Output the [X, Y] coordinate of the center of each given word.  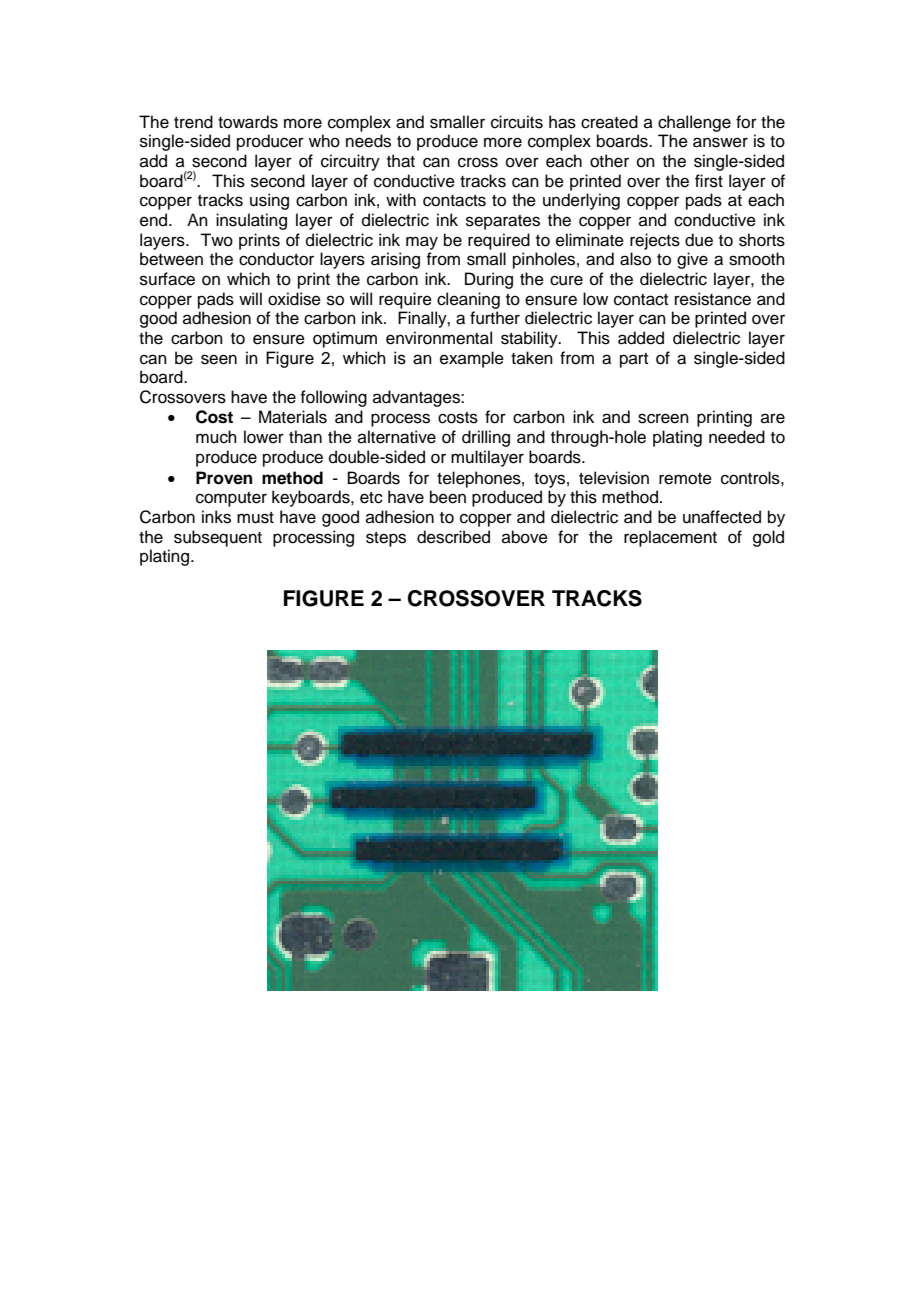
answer [720, 142]
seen [219, 359]
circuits [517, 122]
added [641, 338]
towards [248, 122]
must [255, 518]
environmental [439, 338]
